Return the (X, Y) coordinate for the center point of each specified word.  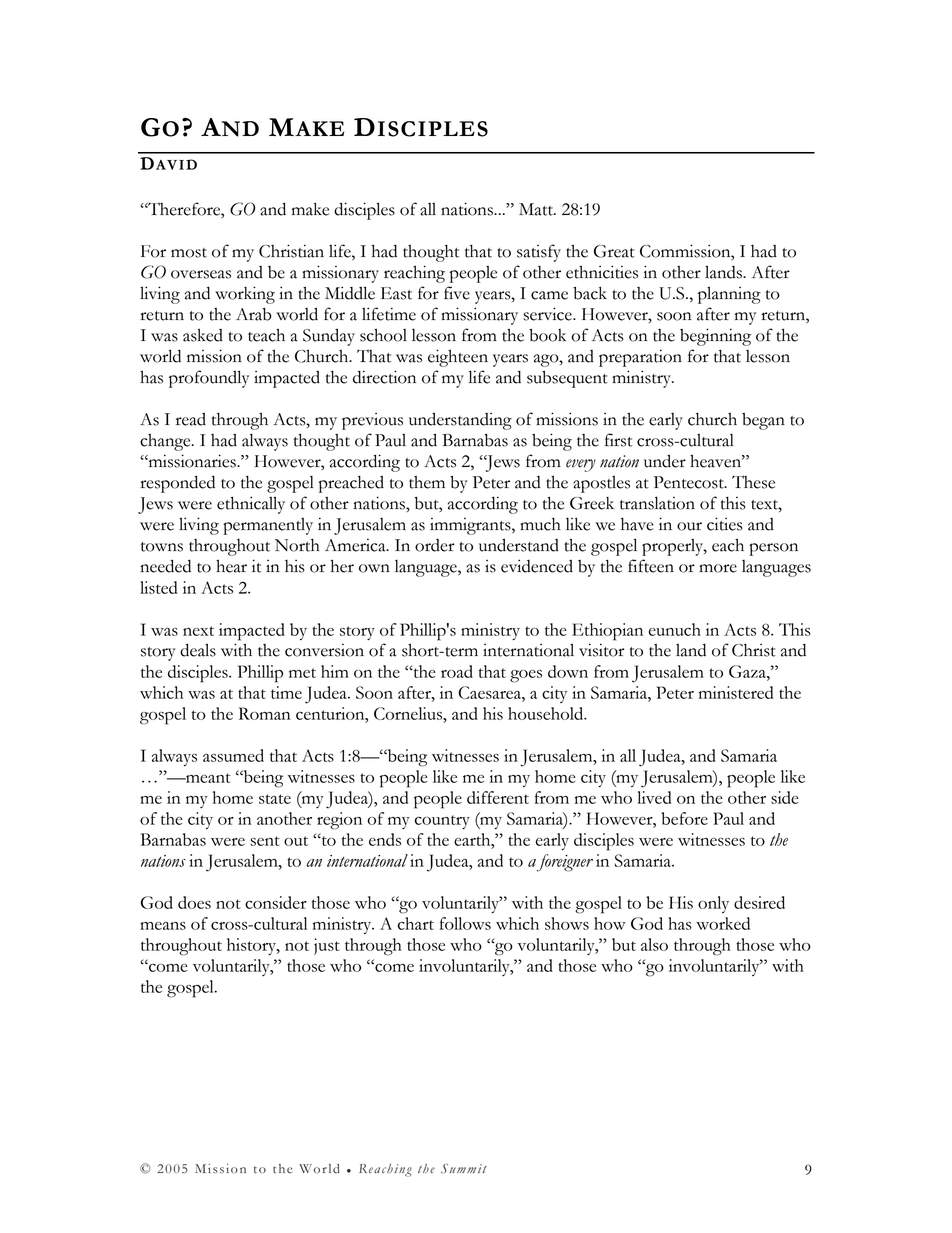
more (718, 568)
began (763, 421)
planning (729, 295)
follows (465, 923)
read (191, 419)
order (435, 545)
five (457, 293)
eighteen (458, 358)
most (189, 253)
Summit (463, 1168)
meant (207, 778)
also (654, 944)
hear (231, 566)
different (498, 797)
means (163, 926)
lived (654, 797)
